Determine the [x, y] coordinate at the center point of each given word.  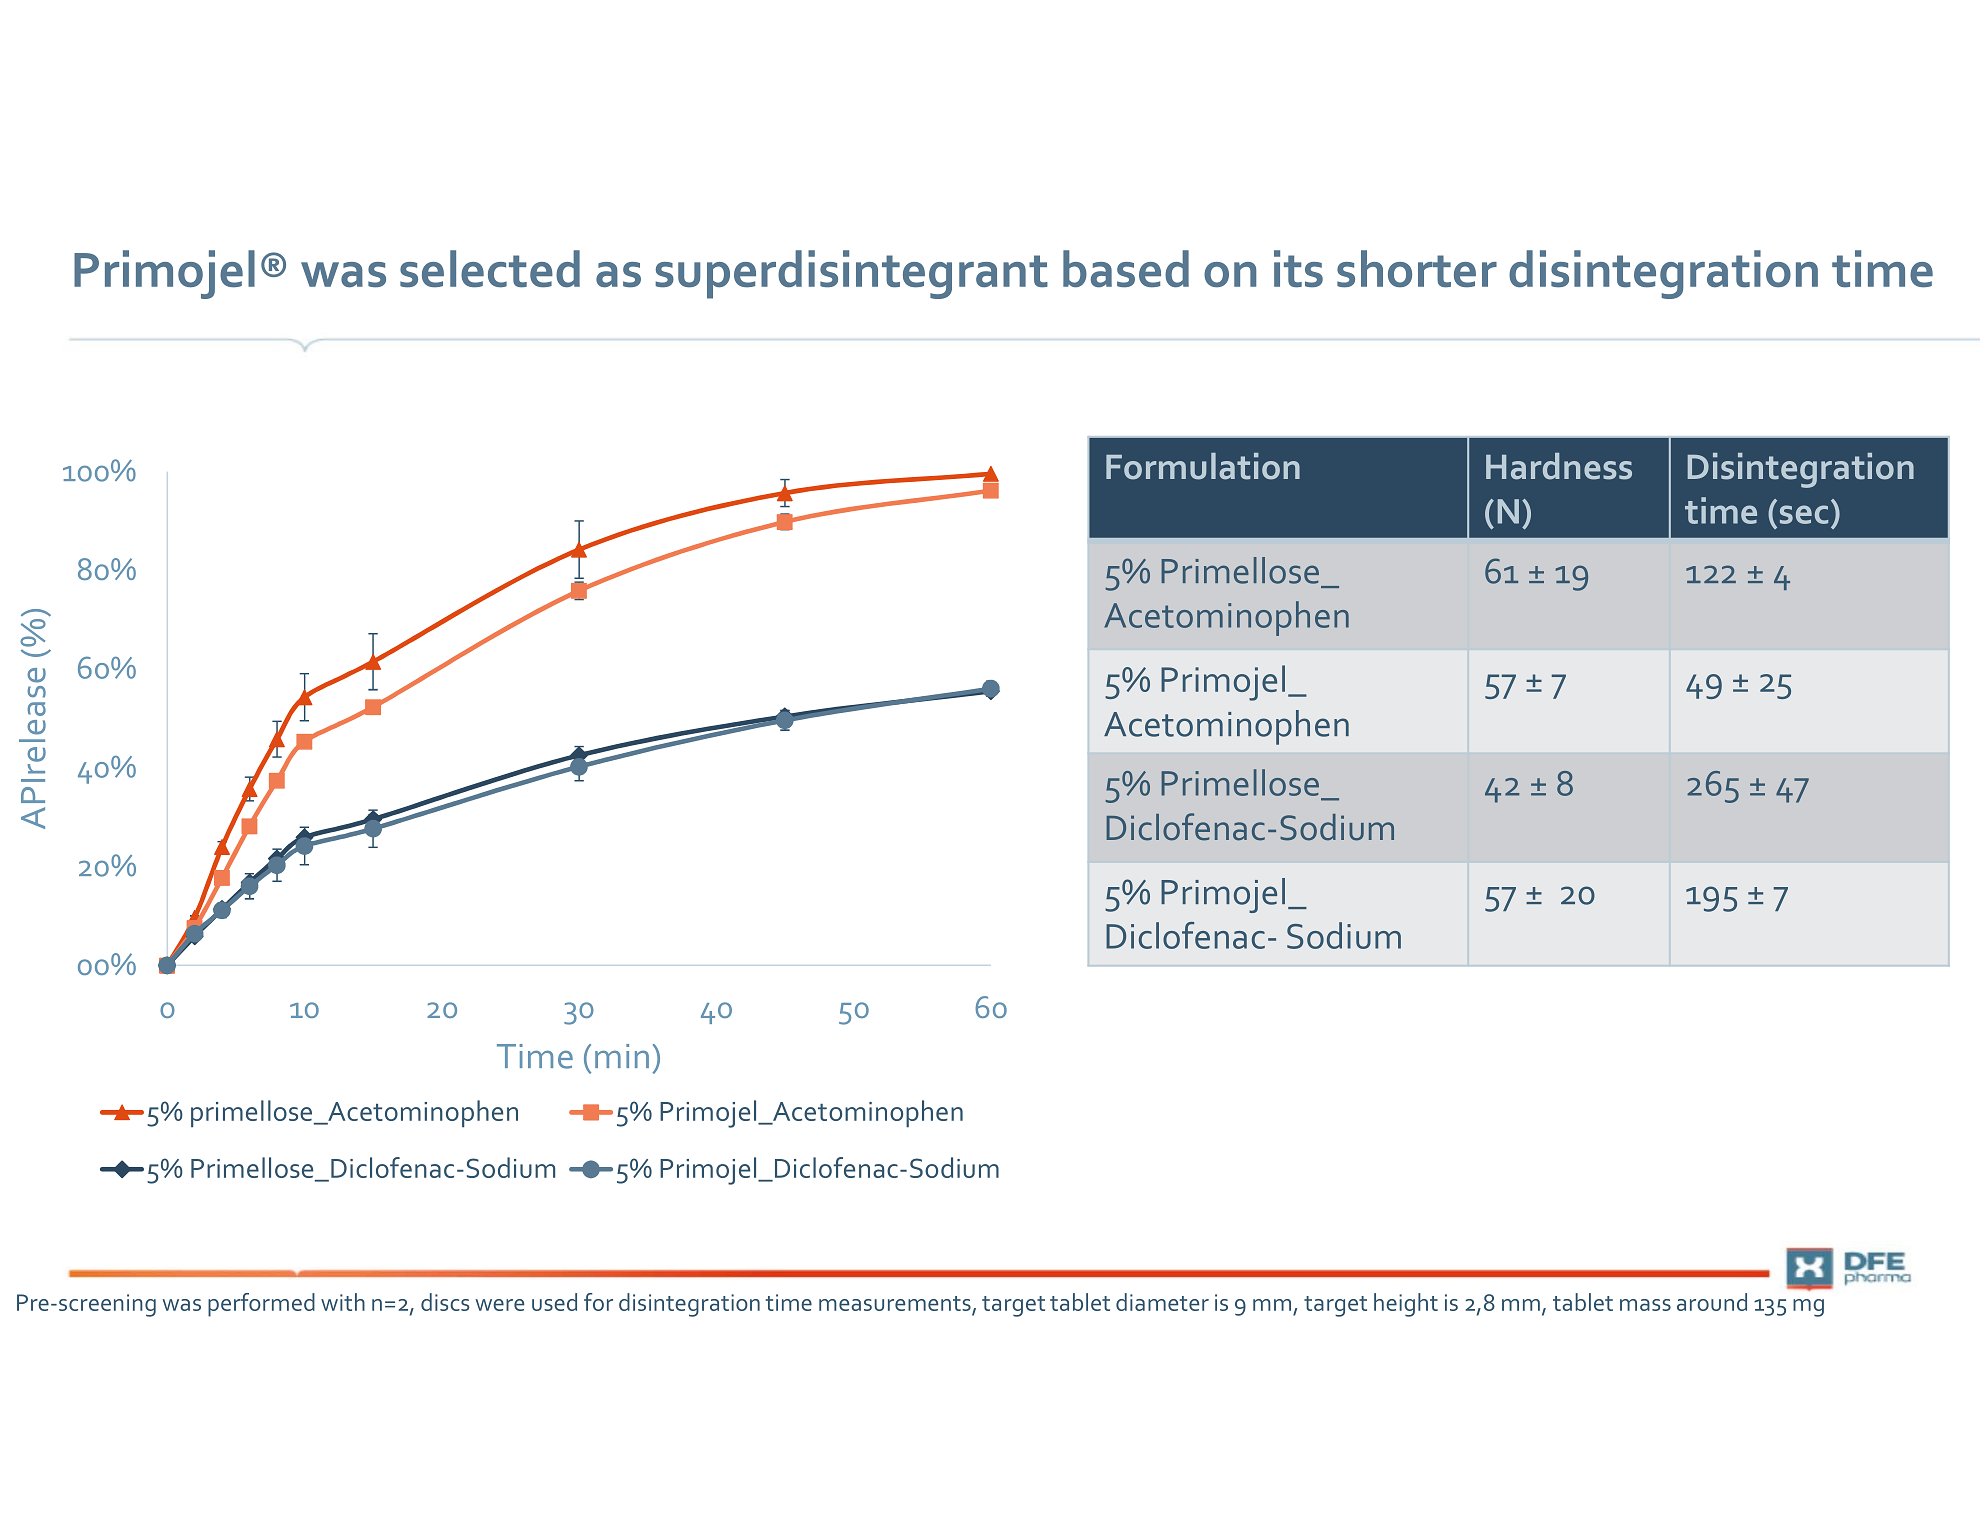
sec [1804, 514]
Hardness [1559, 466]
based [1126, 269]
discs [445, 1302]
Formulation [1203, 466]
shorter [1417, 269]
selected [490, 269]
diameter [1162, 1302]
